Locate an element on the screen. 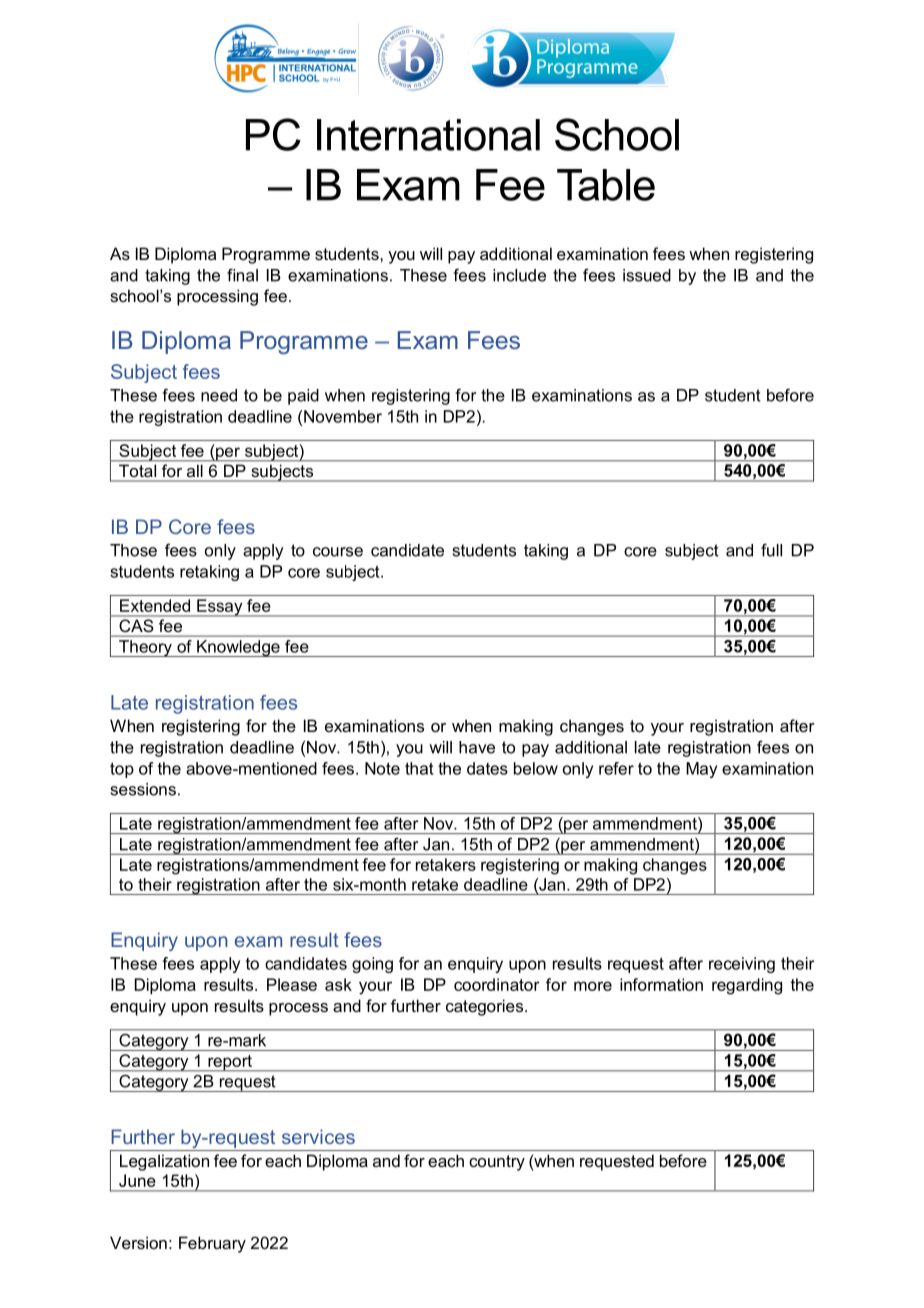 The height and width of the screenshot is (1308, 924). Those is located at coordinates (133, 550).
